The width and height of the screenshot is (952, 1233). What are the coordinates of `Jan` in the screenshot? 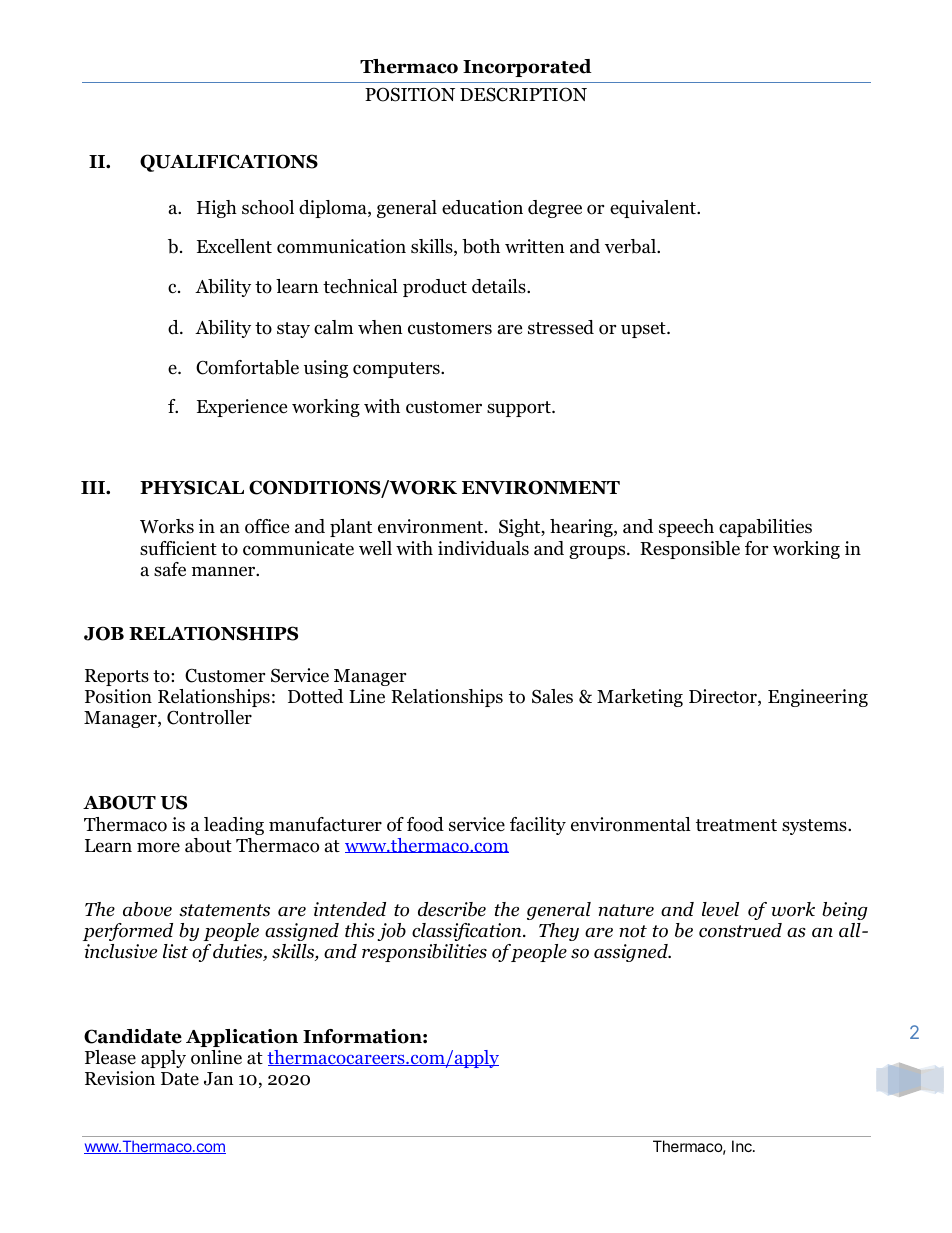 It's located at (219, 1079).
